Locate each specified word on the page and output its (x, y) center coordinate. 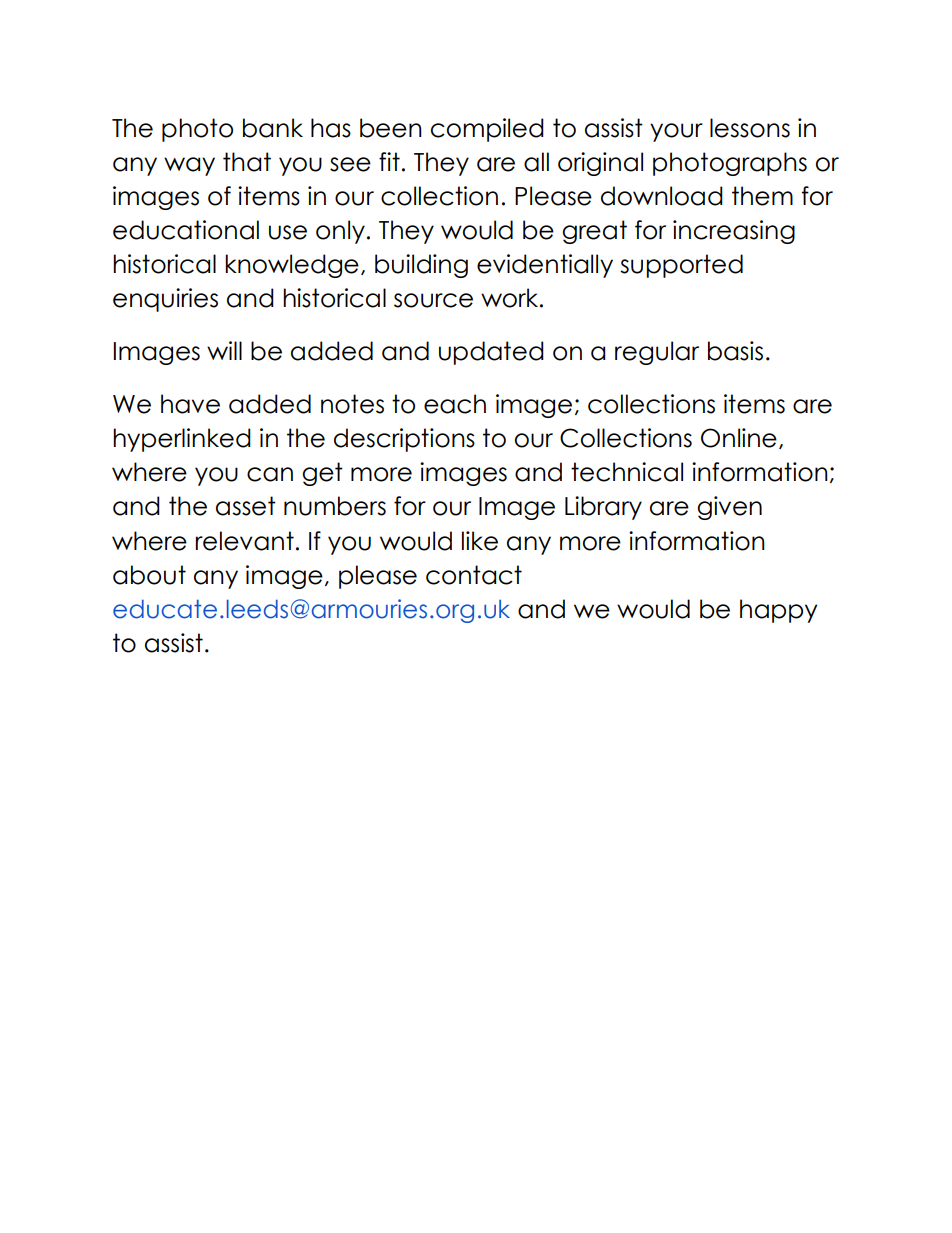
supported (681, 266)
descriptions (404, 440)
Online (739, 438)
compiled (487, 130)
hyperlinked (182, 440)
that (247, 162)
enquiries (165, 300)
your (676, 132)
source (433, 300)
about (149, 575)
